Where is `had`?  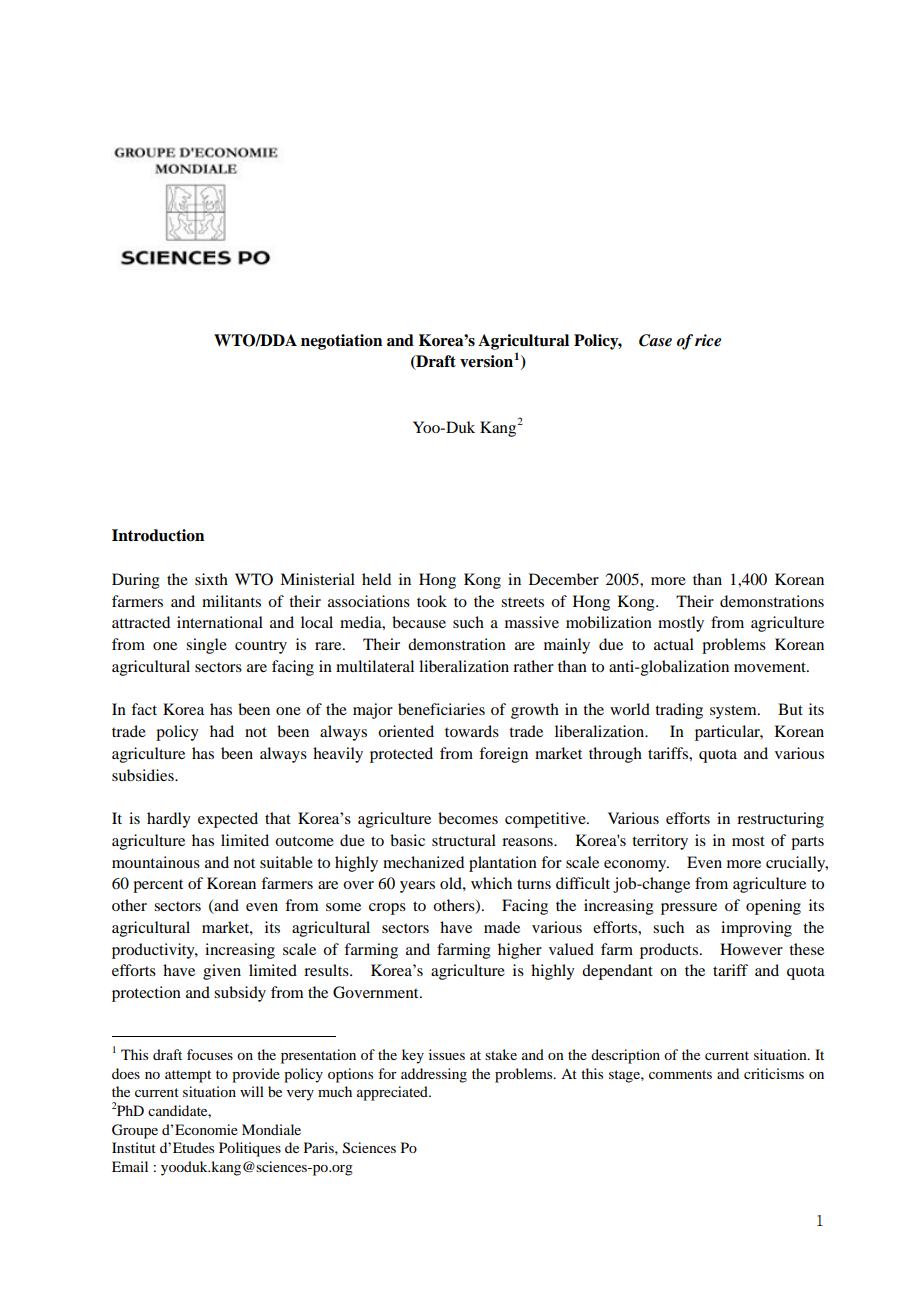 had is located at coordinates (222, 731).
